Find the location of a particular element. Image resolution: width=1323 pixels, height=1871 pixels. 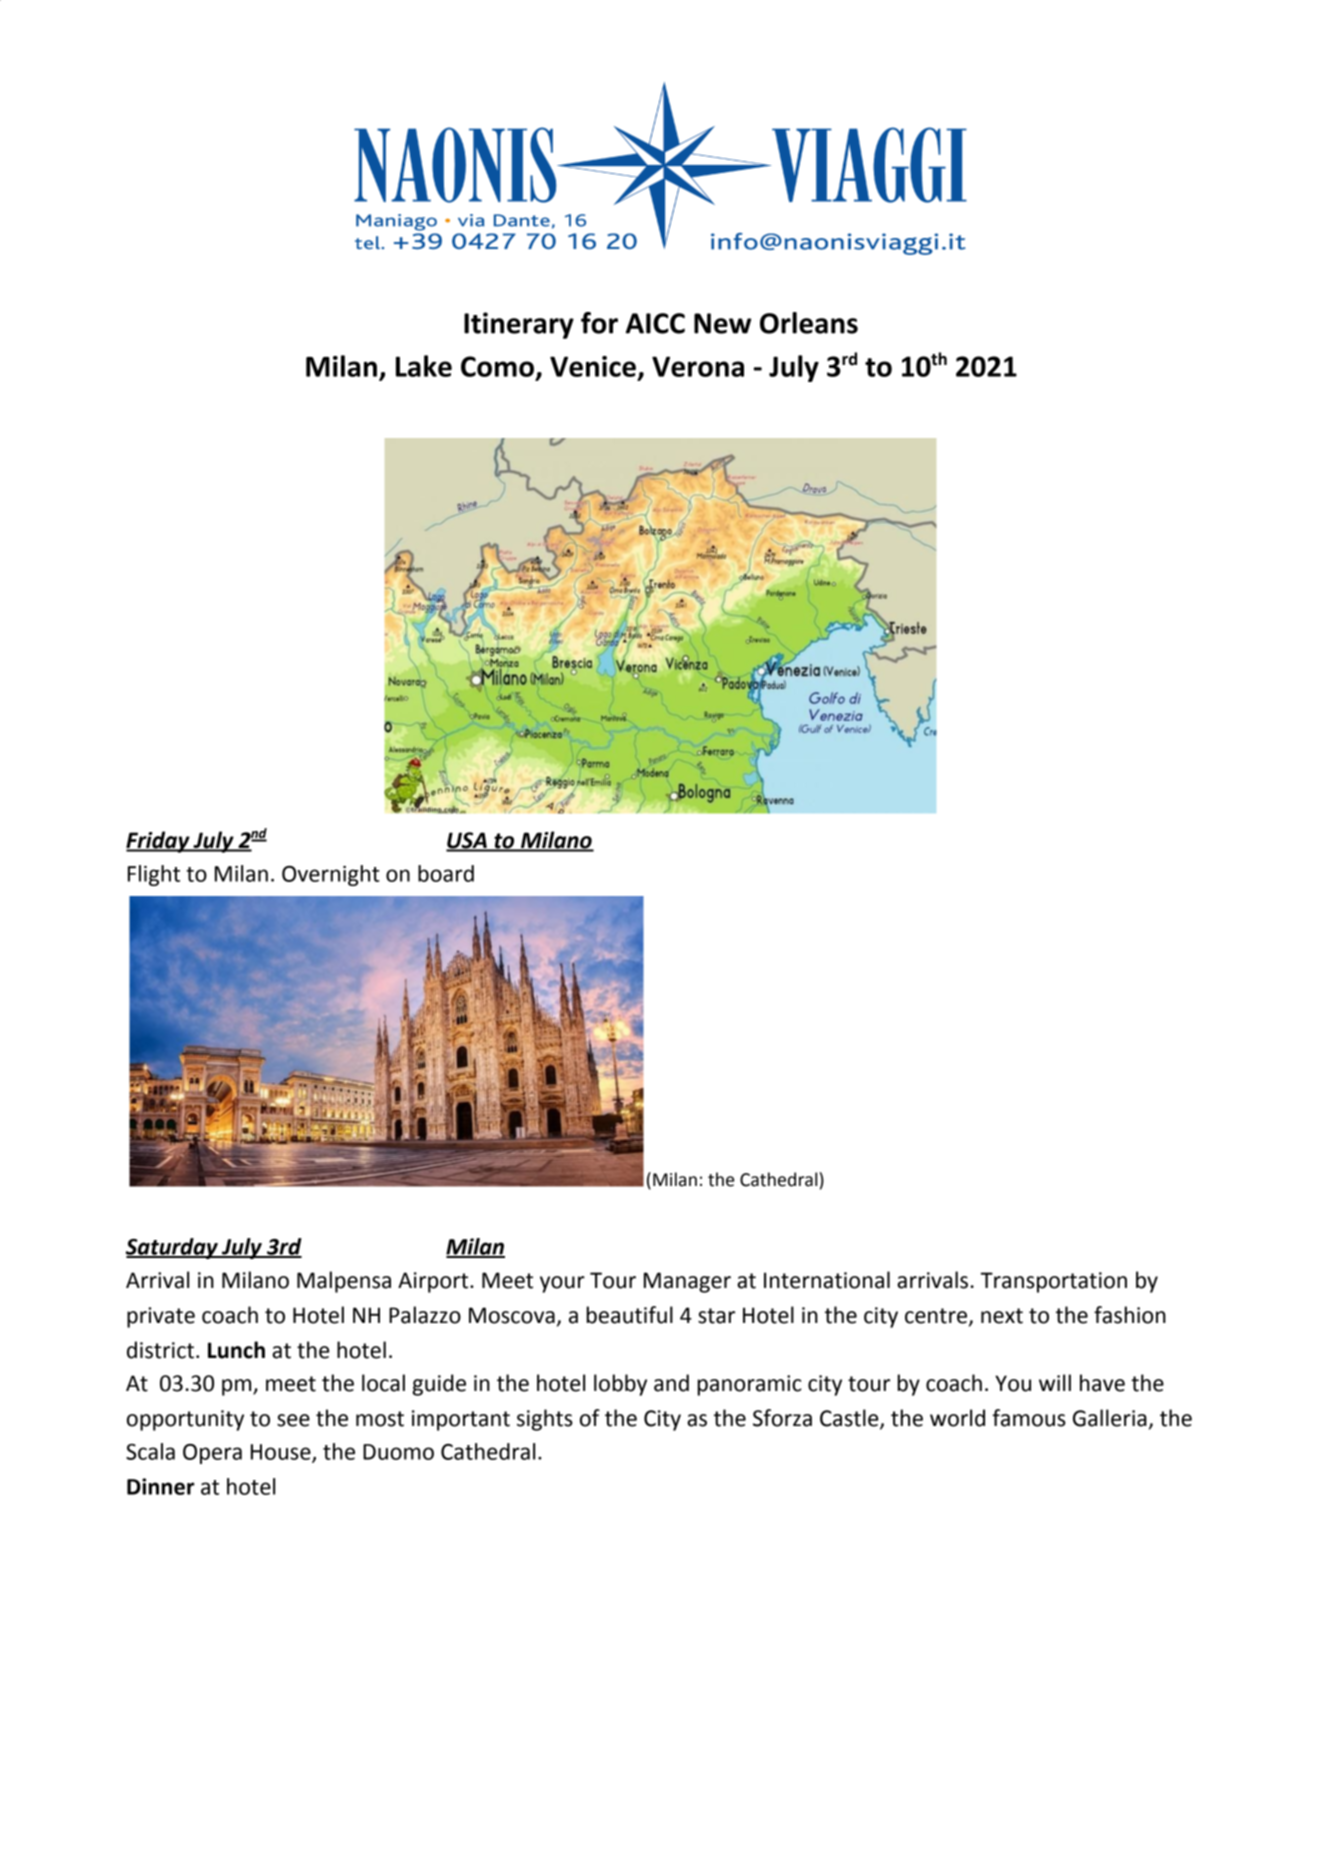

Orleans is located at coordinates (809, 323).
